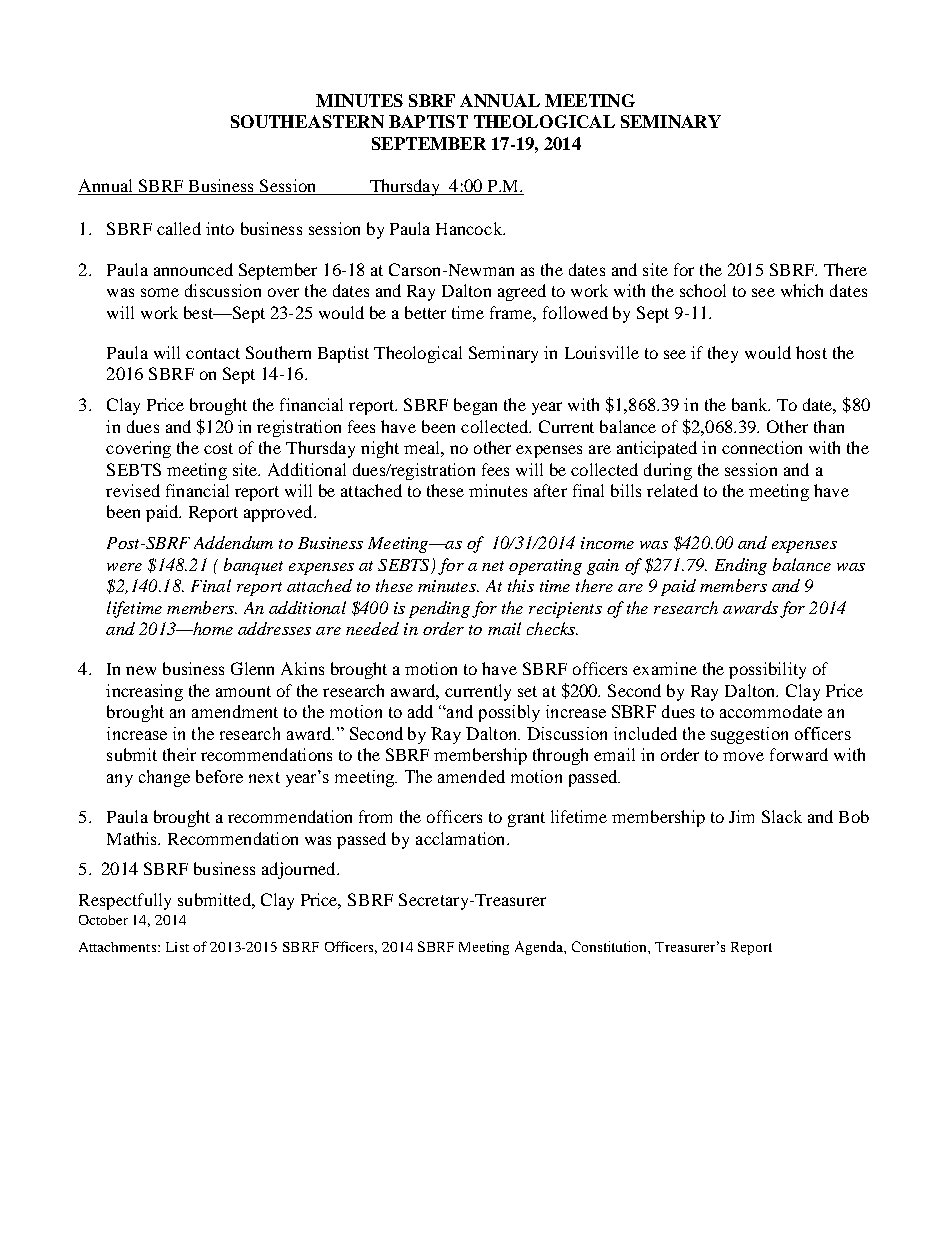  I want to click on Hancock, so click(470, 228).
